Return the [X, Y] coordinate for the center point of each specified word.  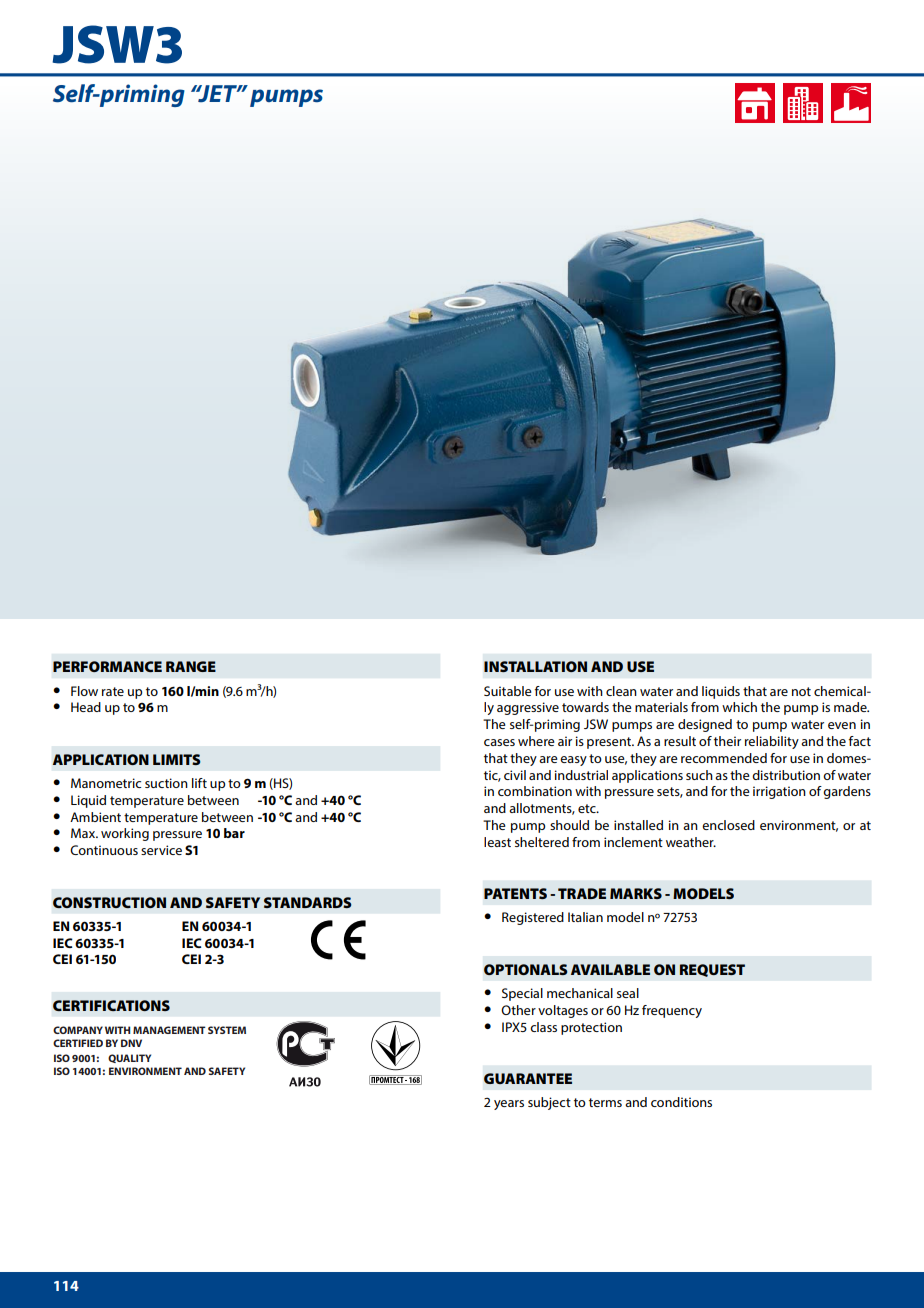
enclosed [728, 825]
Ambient [95, 817]
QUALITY [129, 1058]
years [509, 1105]
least [497, 842]
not [801, 691]
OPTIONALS [525, 969]
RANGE [191, 666]
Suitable [508, 691]
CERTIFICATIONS [111, 1005]
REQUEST [712, 970]
